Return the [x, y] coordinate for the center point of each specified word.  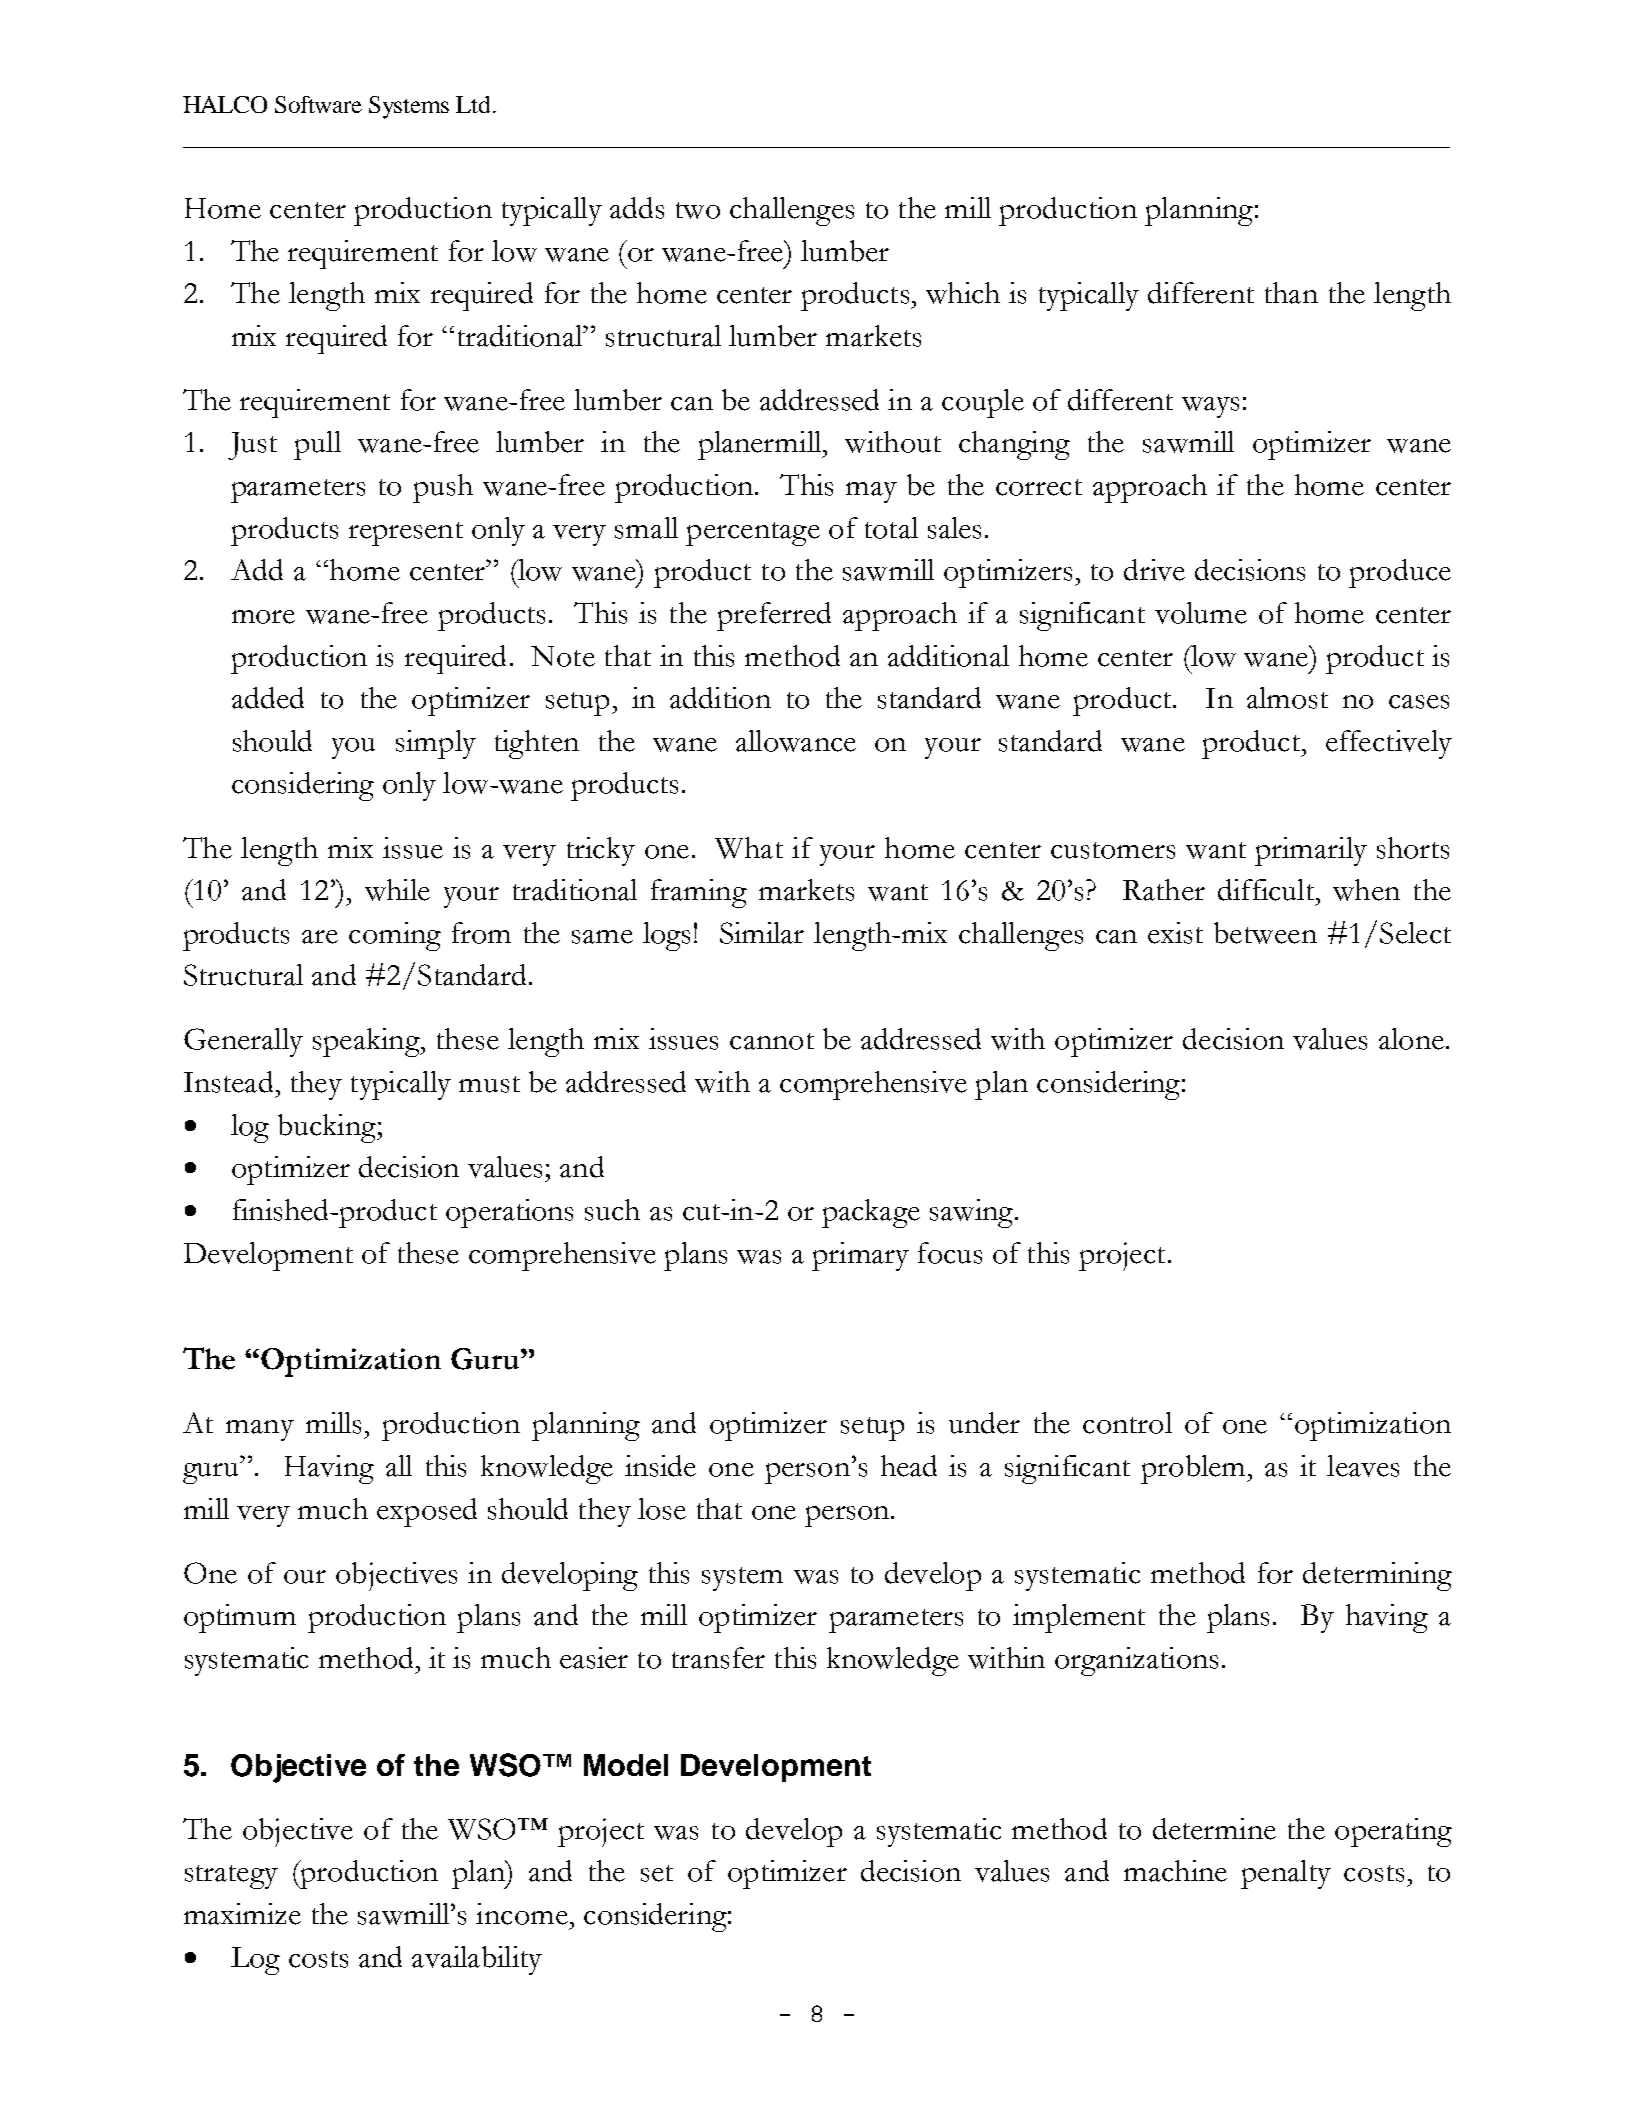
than [1291, 293]
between [1265, 933]
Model [626, 1765]
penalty [1286, 1874]
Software [318, 104]
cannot [772, 1041]
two [698, 210]
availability [477, 1960]
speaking [367, 1042]
